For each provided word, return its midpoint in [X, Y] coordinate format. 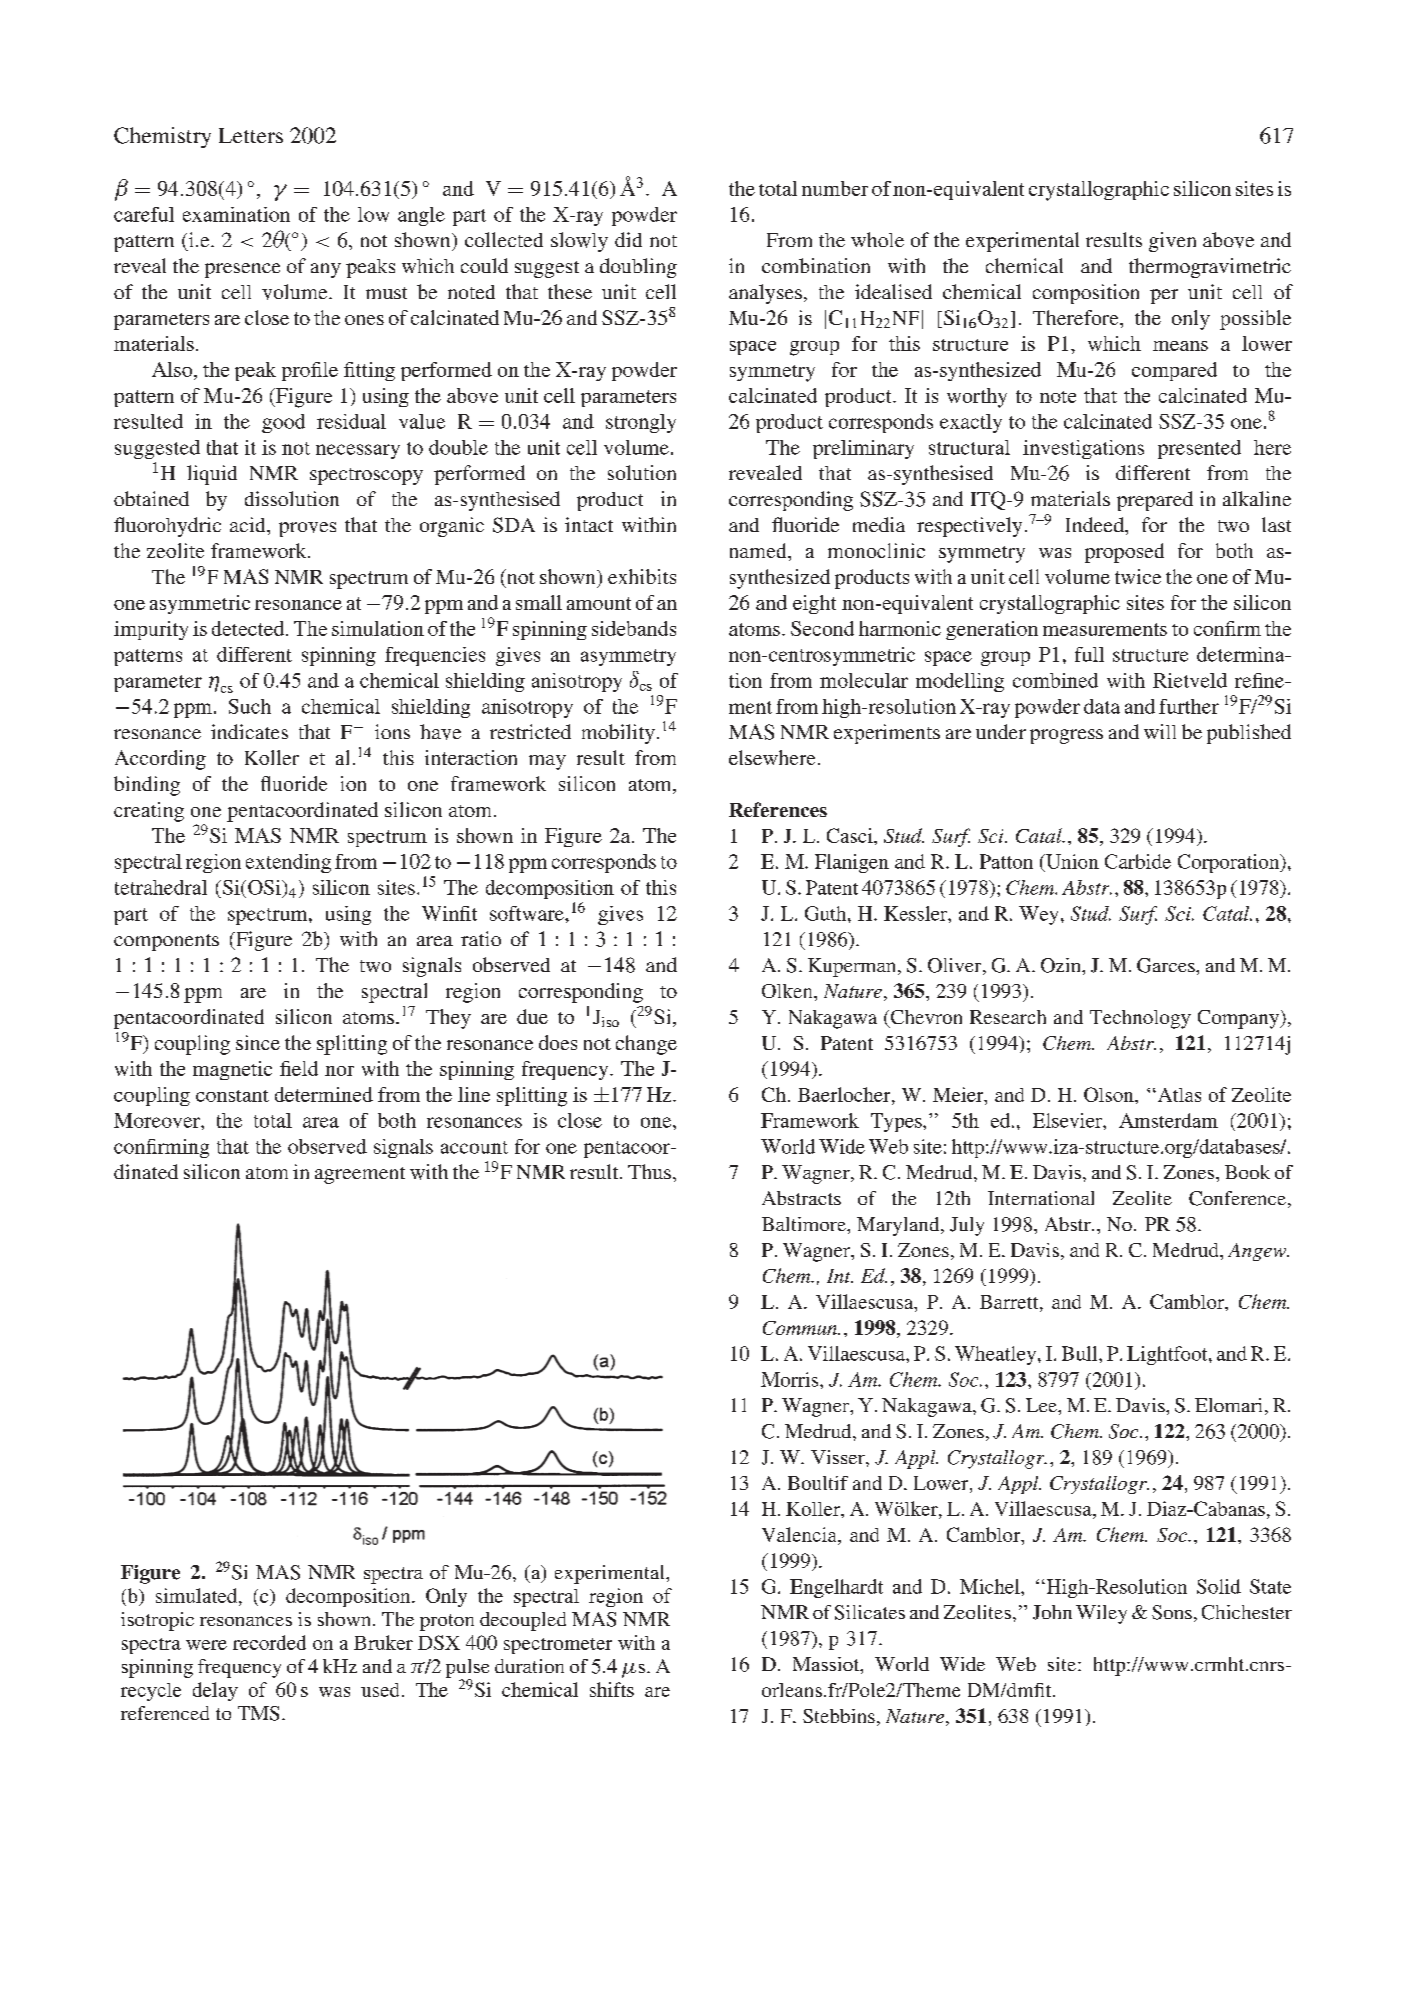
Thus [649, 1171]
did [628, 239]
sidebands [634, 628]
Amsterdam [1168, 1120]
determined [324, 1094]
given [1172, 242]
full [1089, 654]
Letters [251, 135]
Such [250, 706]
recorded [269, 1642]
